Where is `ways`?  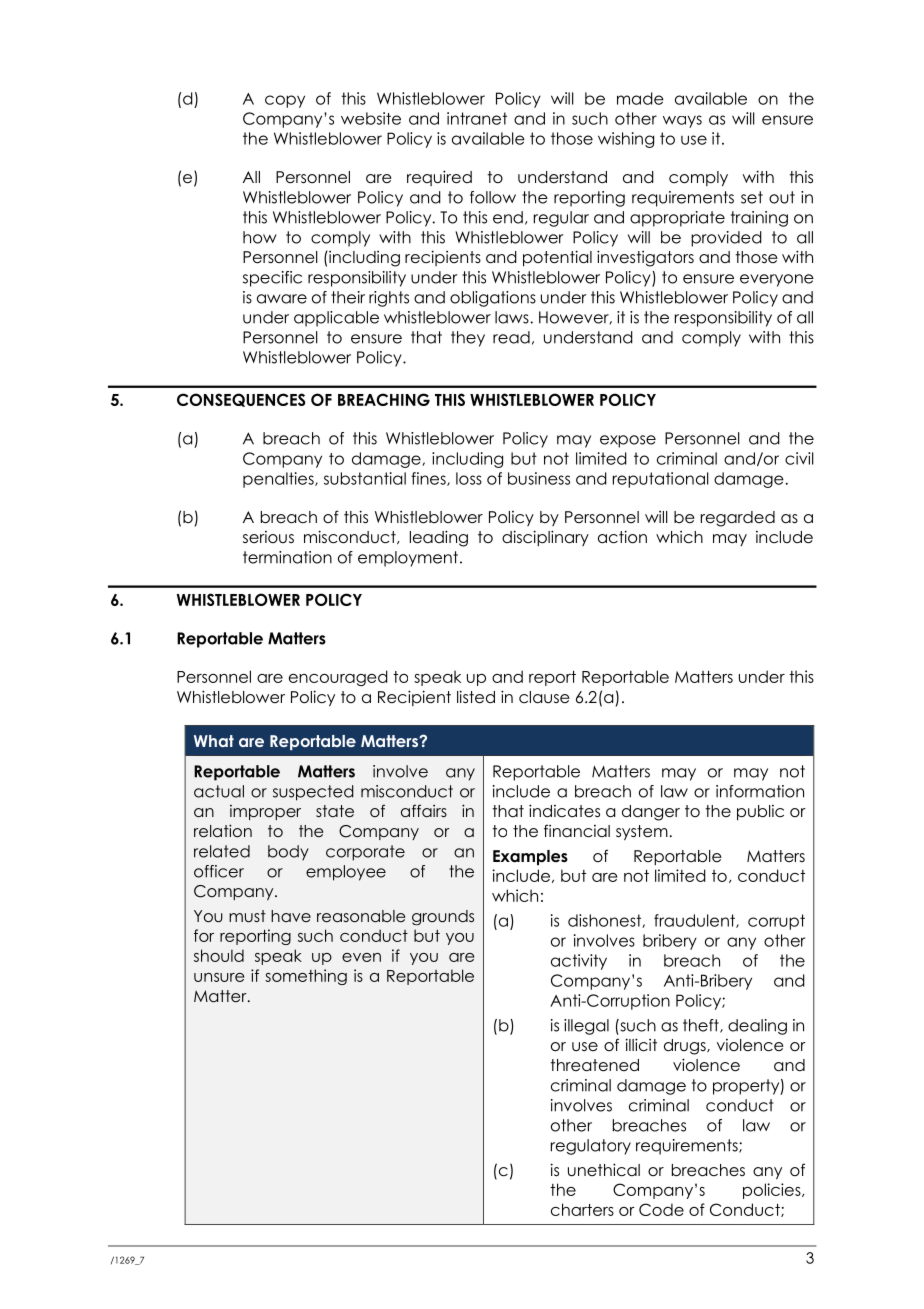
ways is located at coordinates (682, 121).
